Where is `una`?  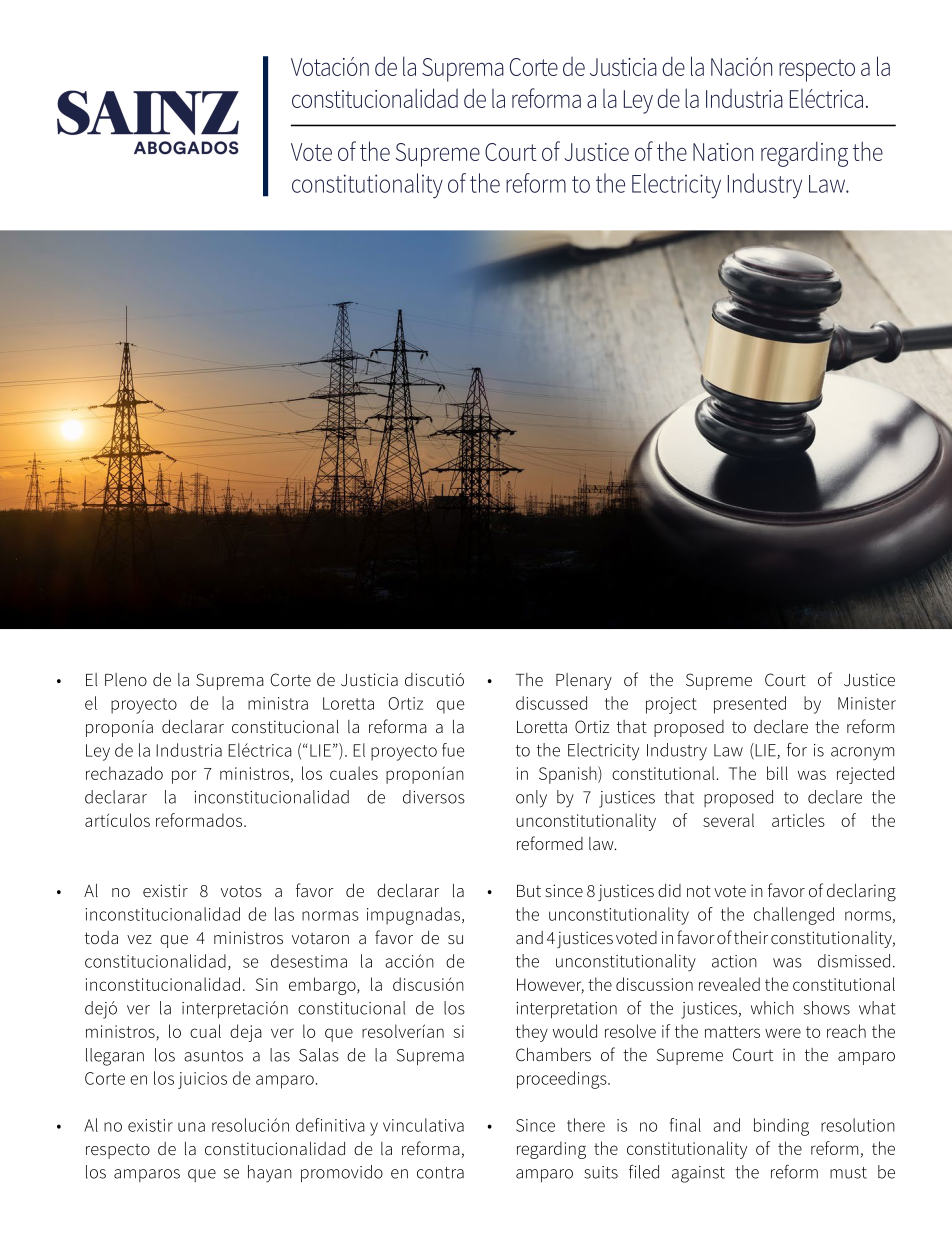
una is located at coordinates (191, 1127).
